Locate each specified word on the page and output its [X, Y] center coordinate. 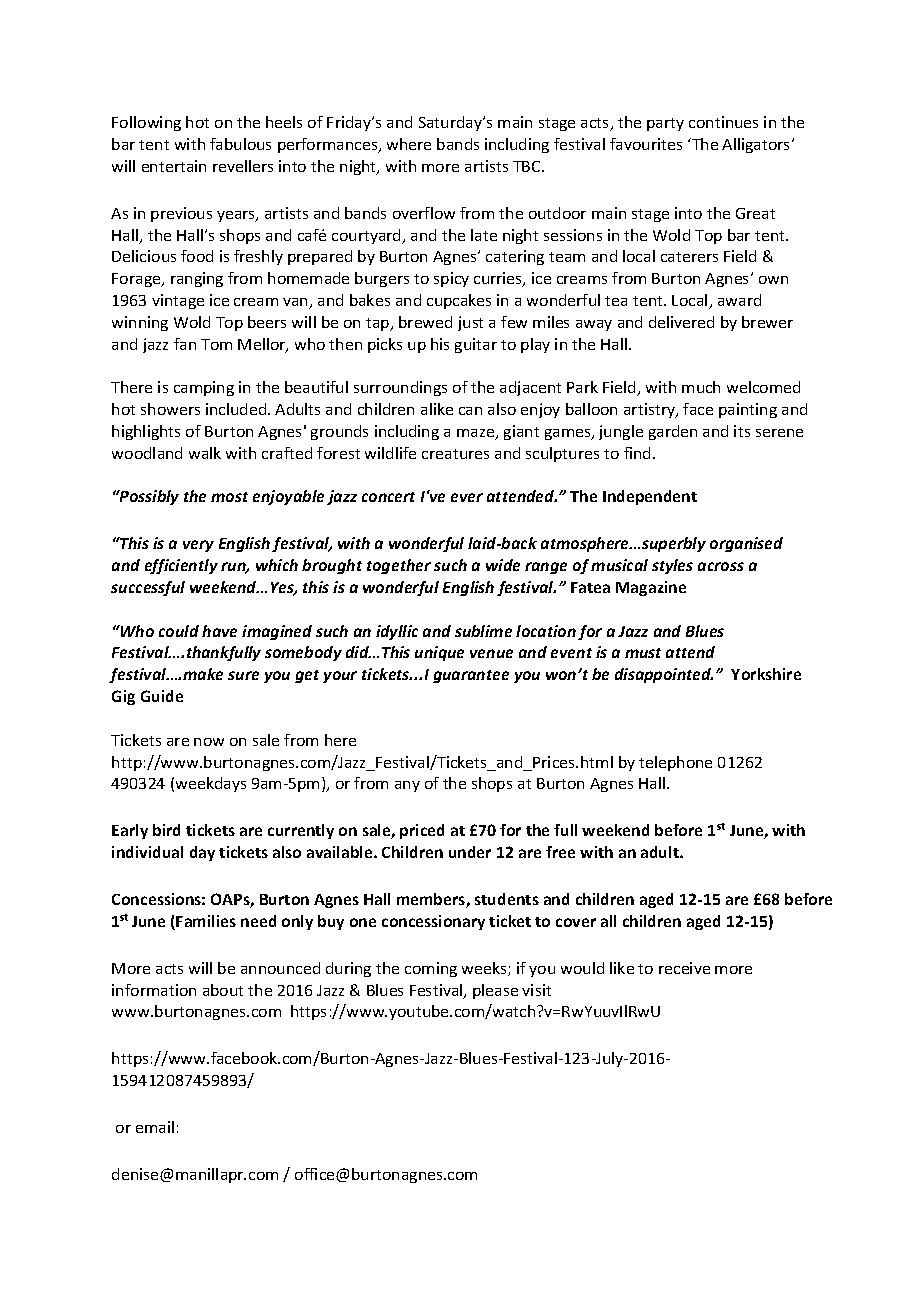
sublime [483, 631]
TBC [528, 166]
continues [723, 122]
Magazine [651, 588]
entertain [174, 166]
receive [684, 968]
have [219, 631]
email [155, 1127]
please [495, 991]
